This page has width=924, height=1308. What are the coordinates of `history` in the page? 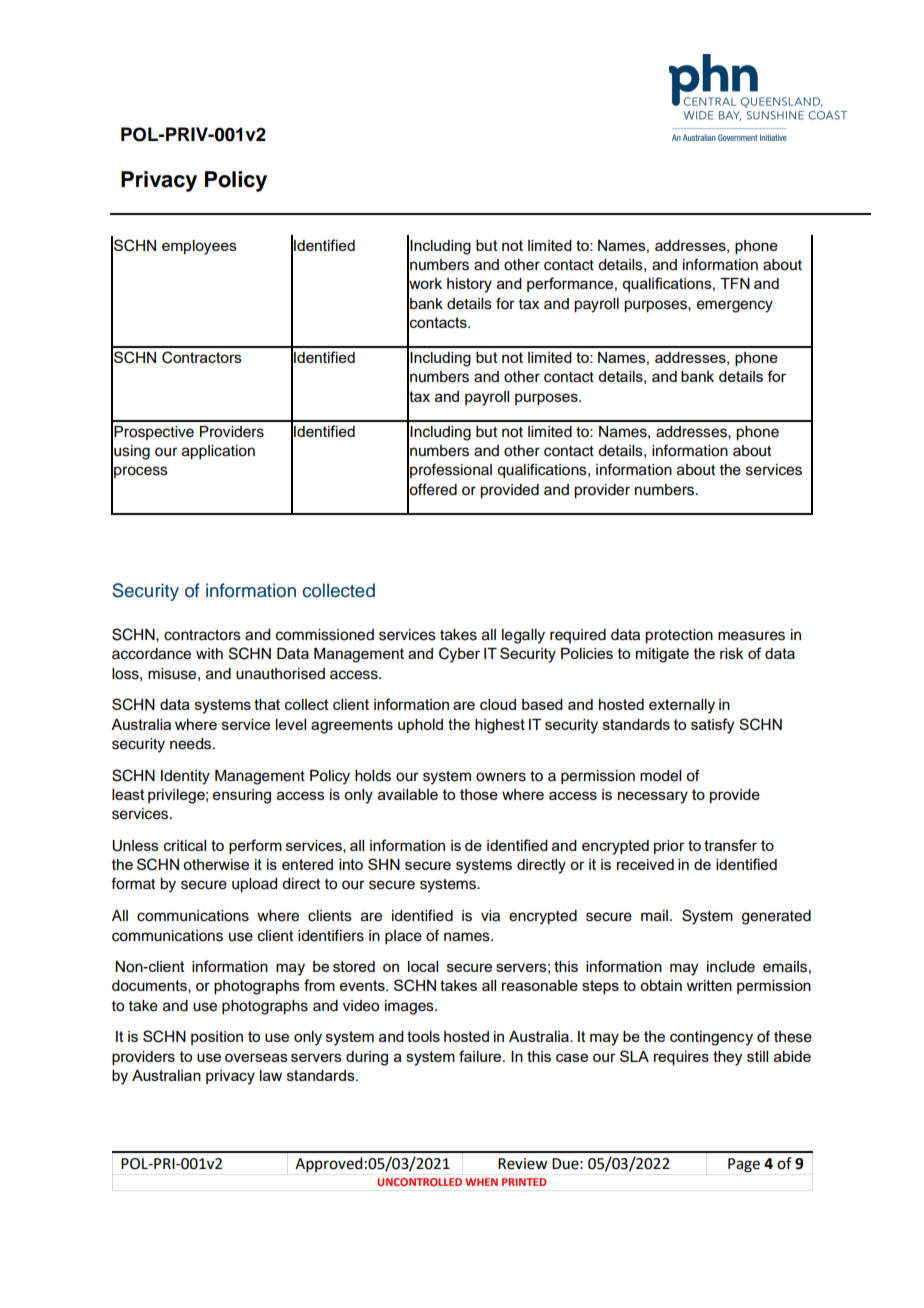 It's located at (469, 285).
